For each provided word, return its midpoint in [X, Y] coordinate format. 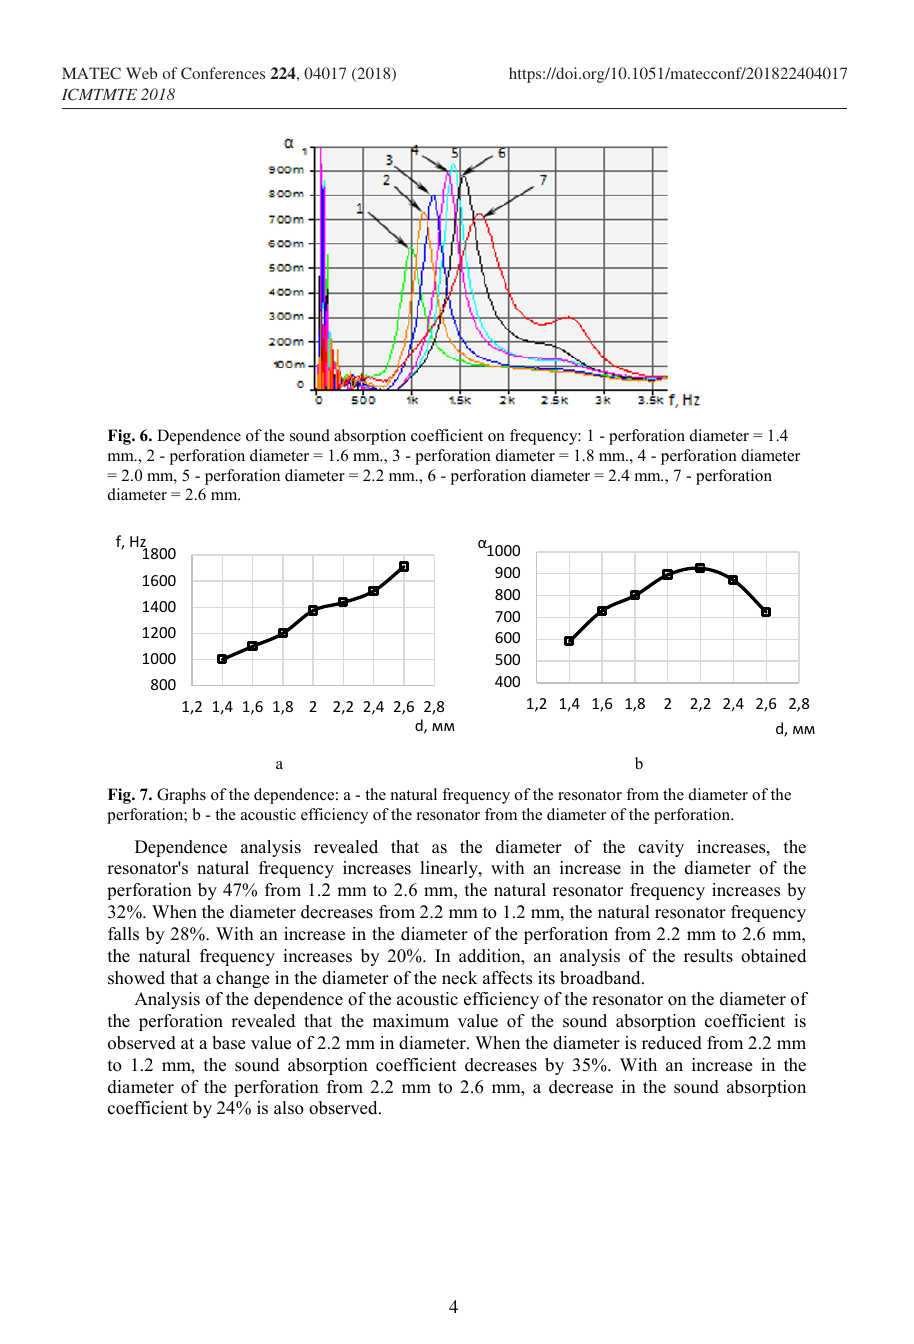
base [229, 1043]
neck [459, 978]
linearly [450, 869]
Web [141, 73]
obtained [773, 956]
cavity [661, 848]
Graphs [181, 796]
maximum [411, 1021]
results [708, 956]
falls [123, 934]
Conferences [223, 73]
